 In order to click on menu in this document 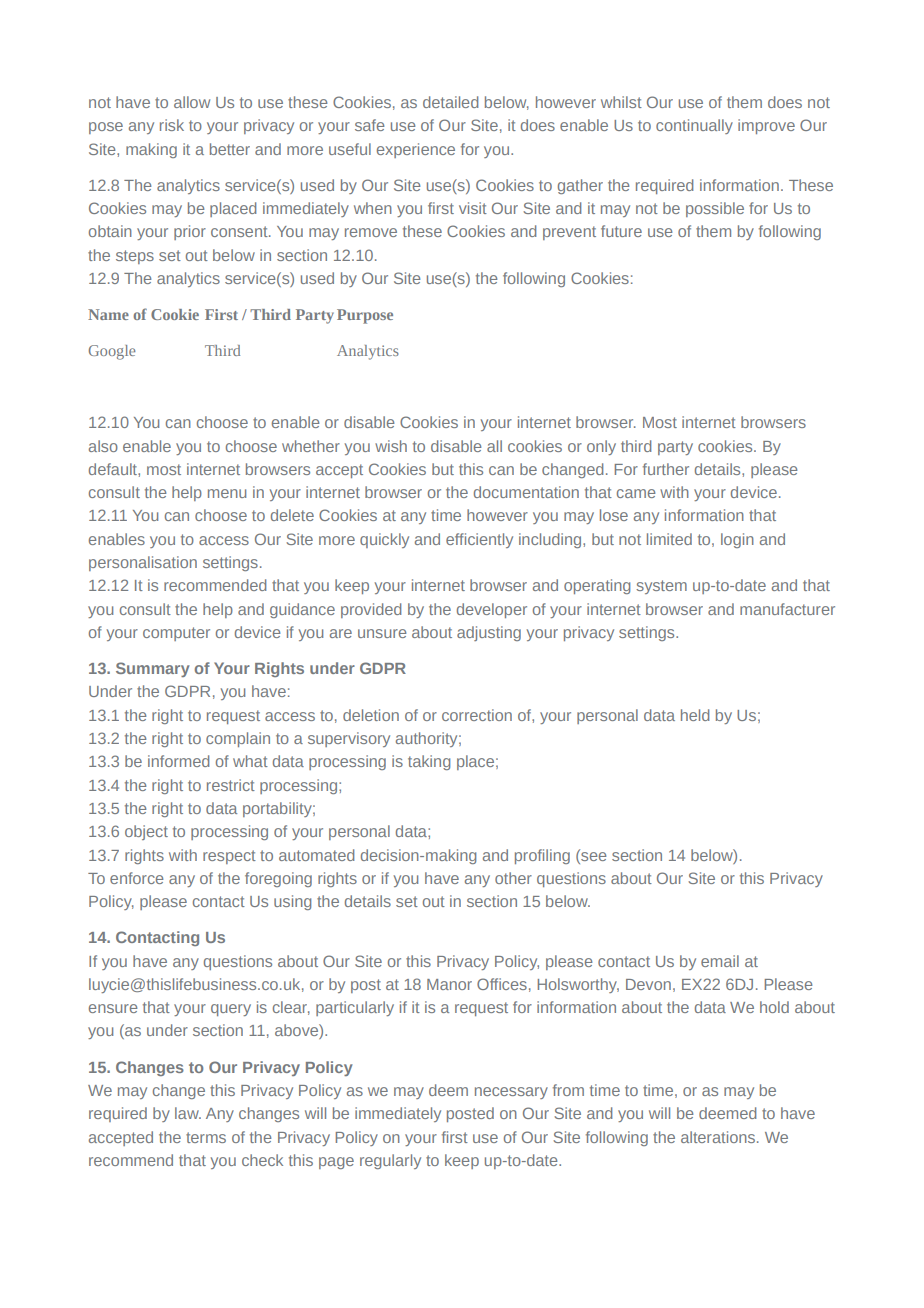, I will do `click(227, 493)`.
